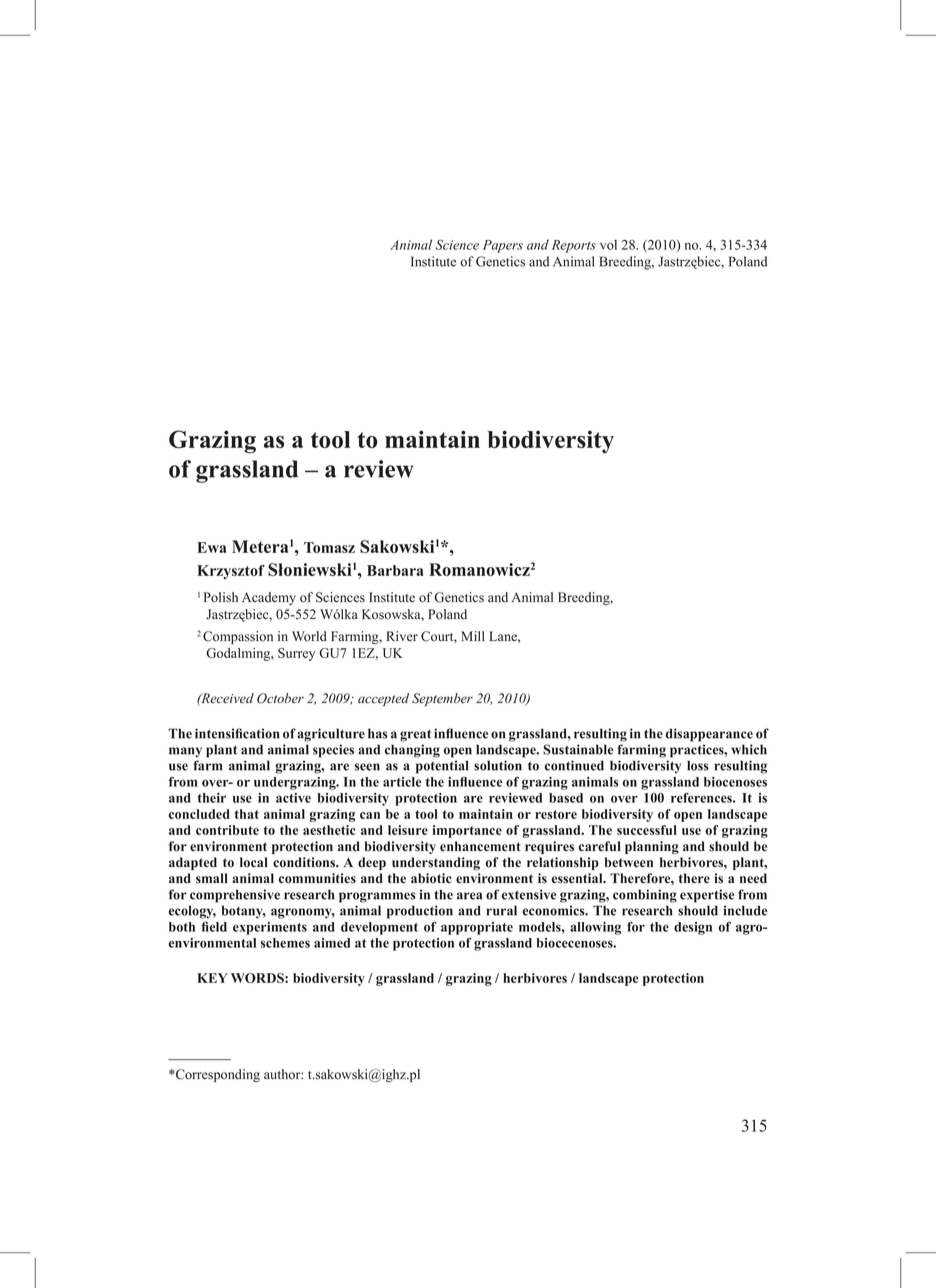  Describe the element at coordinates (217, 1075) in the document. I see `Corresponding` at that location.
